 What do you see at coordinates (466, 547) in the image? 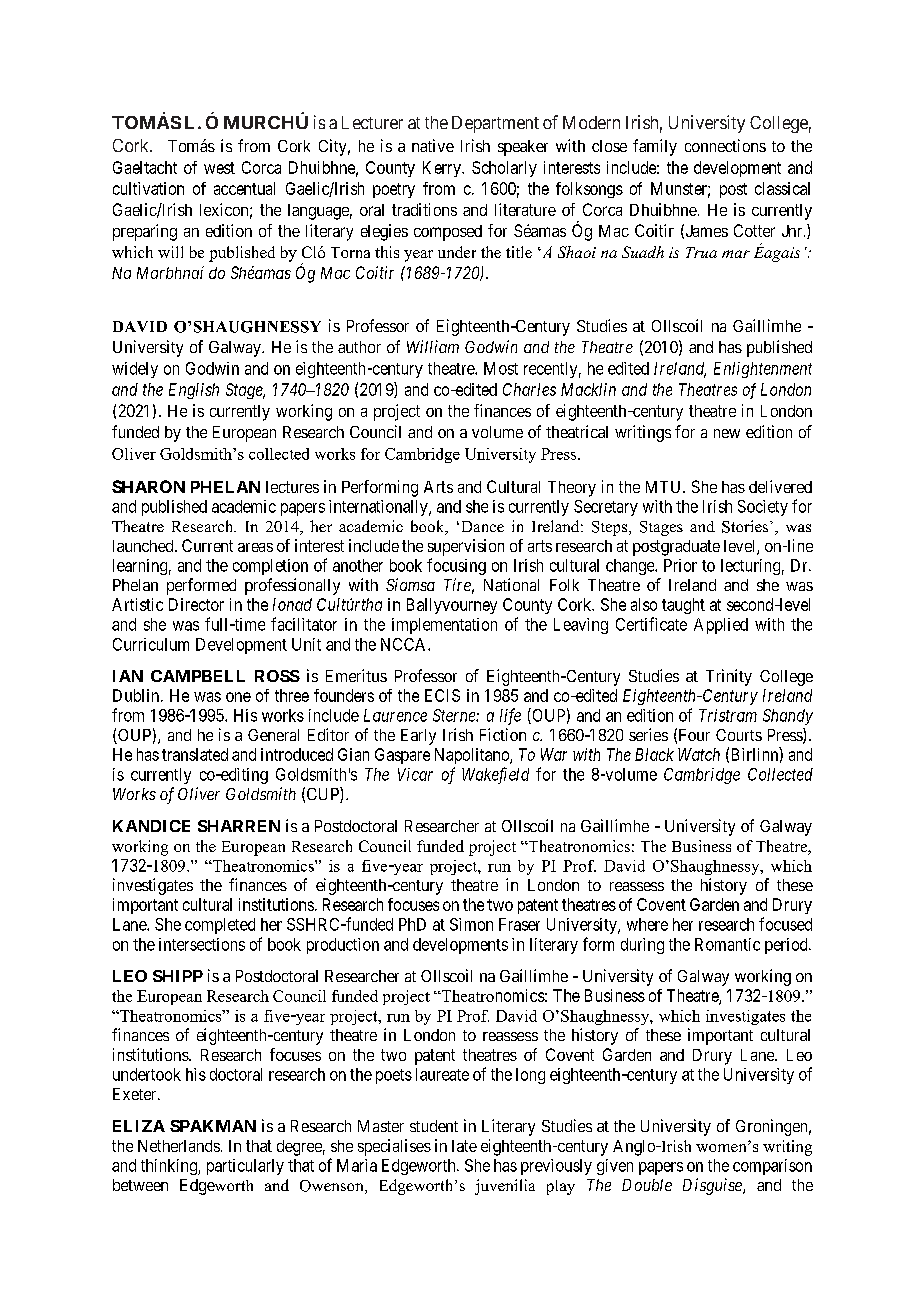
I see `supervision` at bounding box center [466, 547].
